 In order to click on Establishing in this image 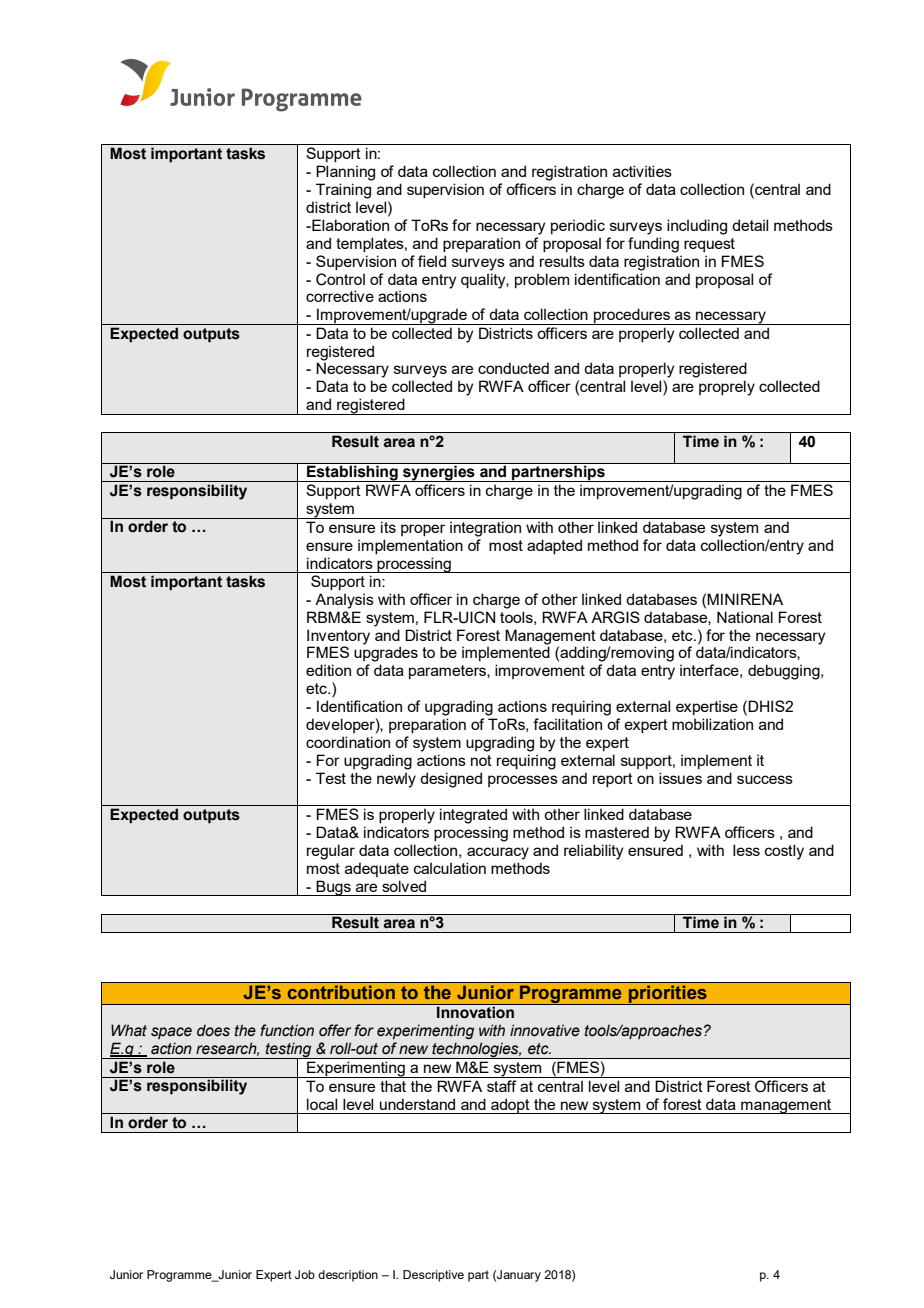, I will do `click(352, 472)`.
